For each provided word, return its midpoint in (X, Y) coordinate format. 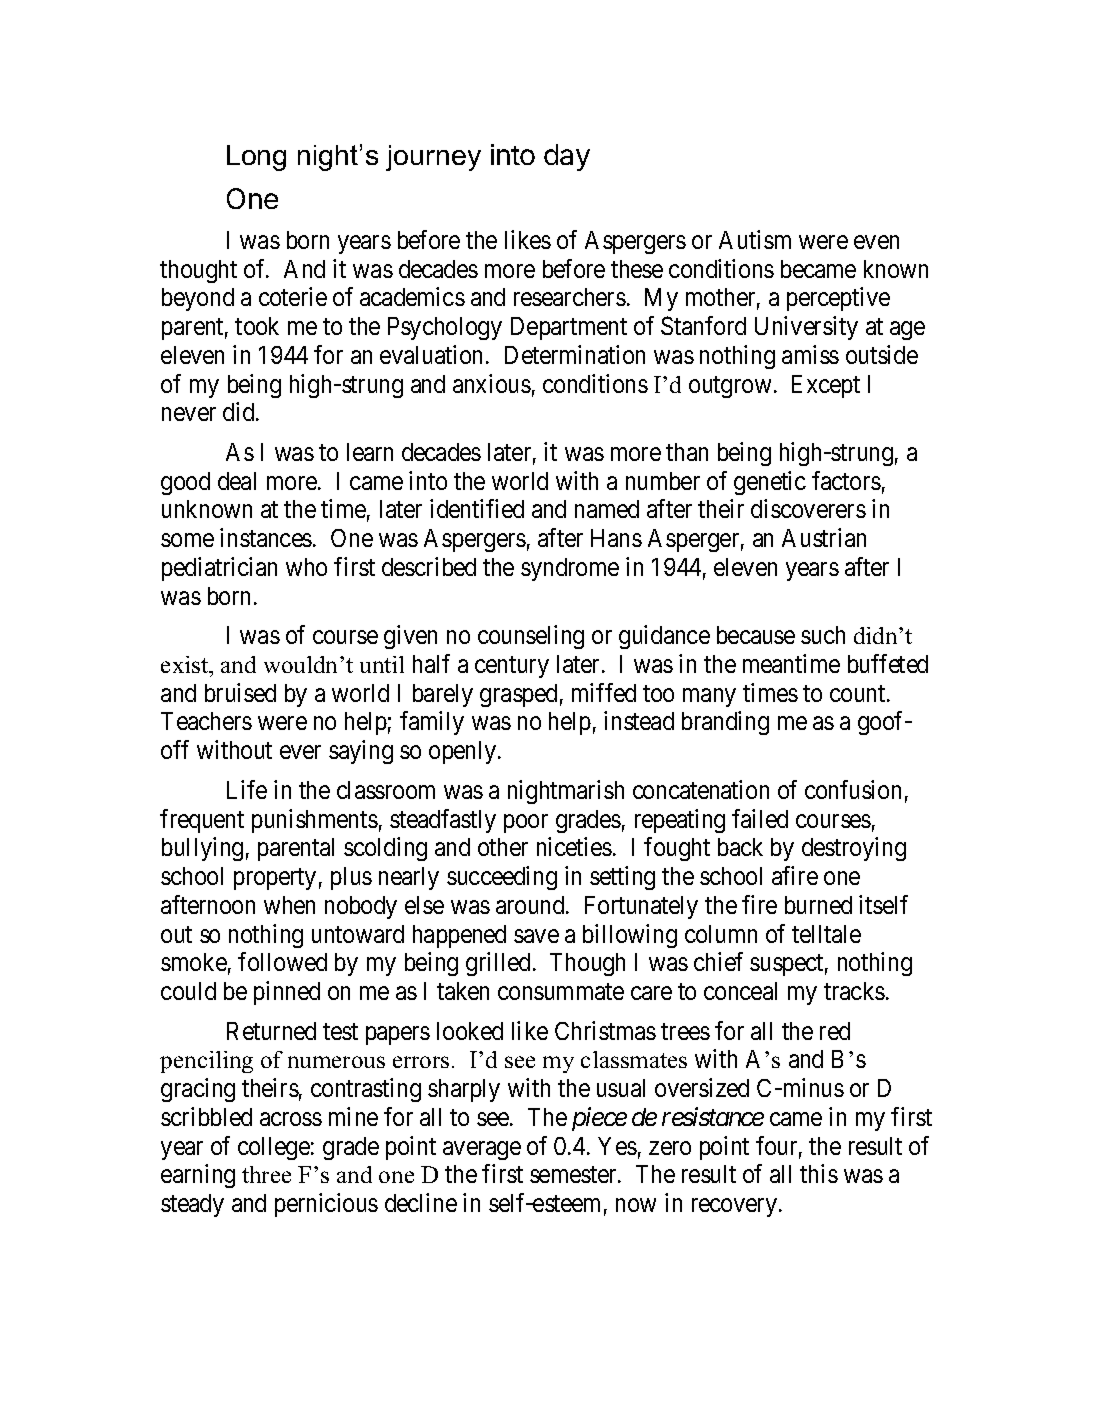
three (266, 1174)
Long (256, 158)
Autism (755, 239)
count (859, 693)
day (567, 157)
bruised (240, 692)
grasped (518, 695)
